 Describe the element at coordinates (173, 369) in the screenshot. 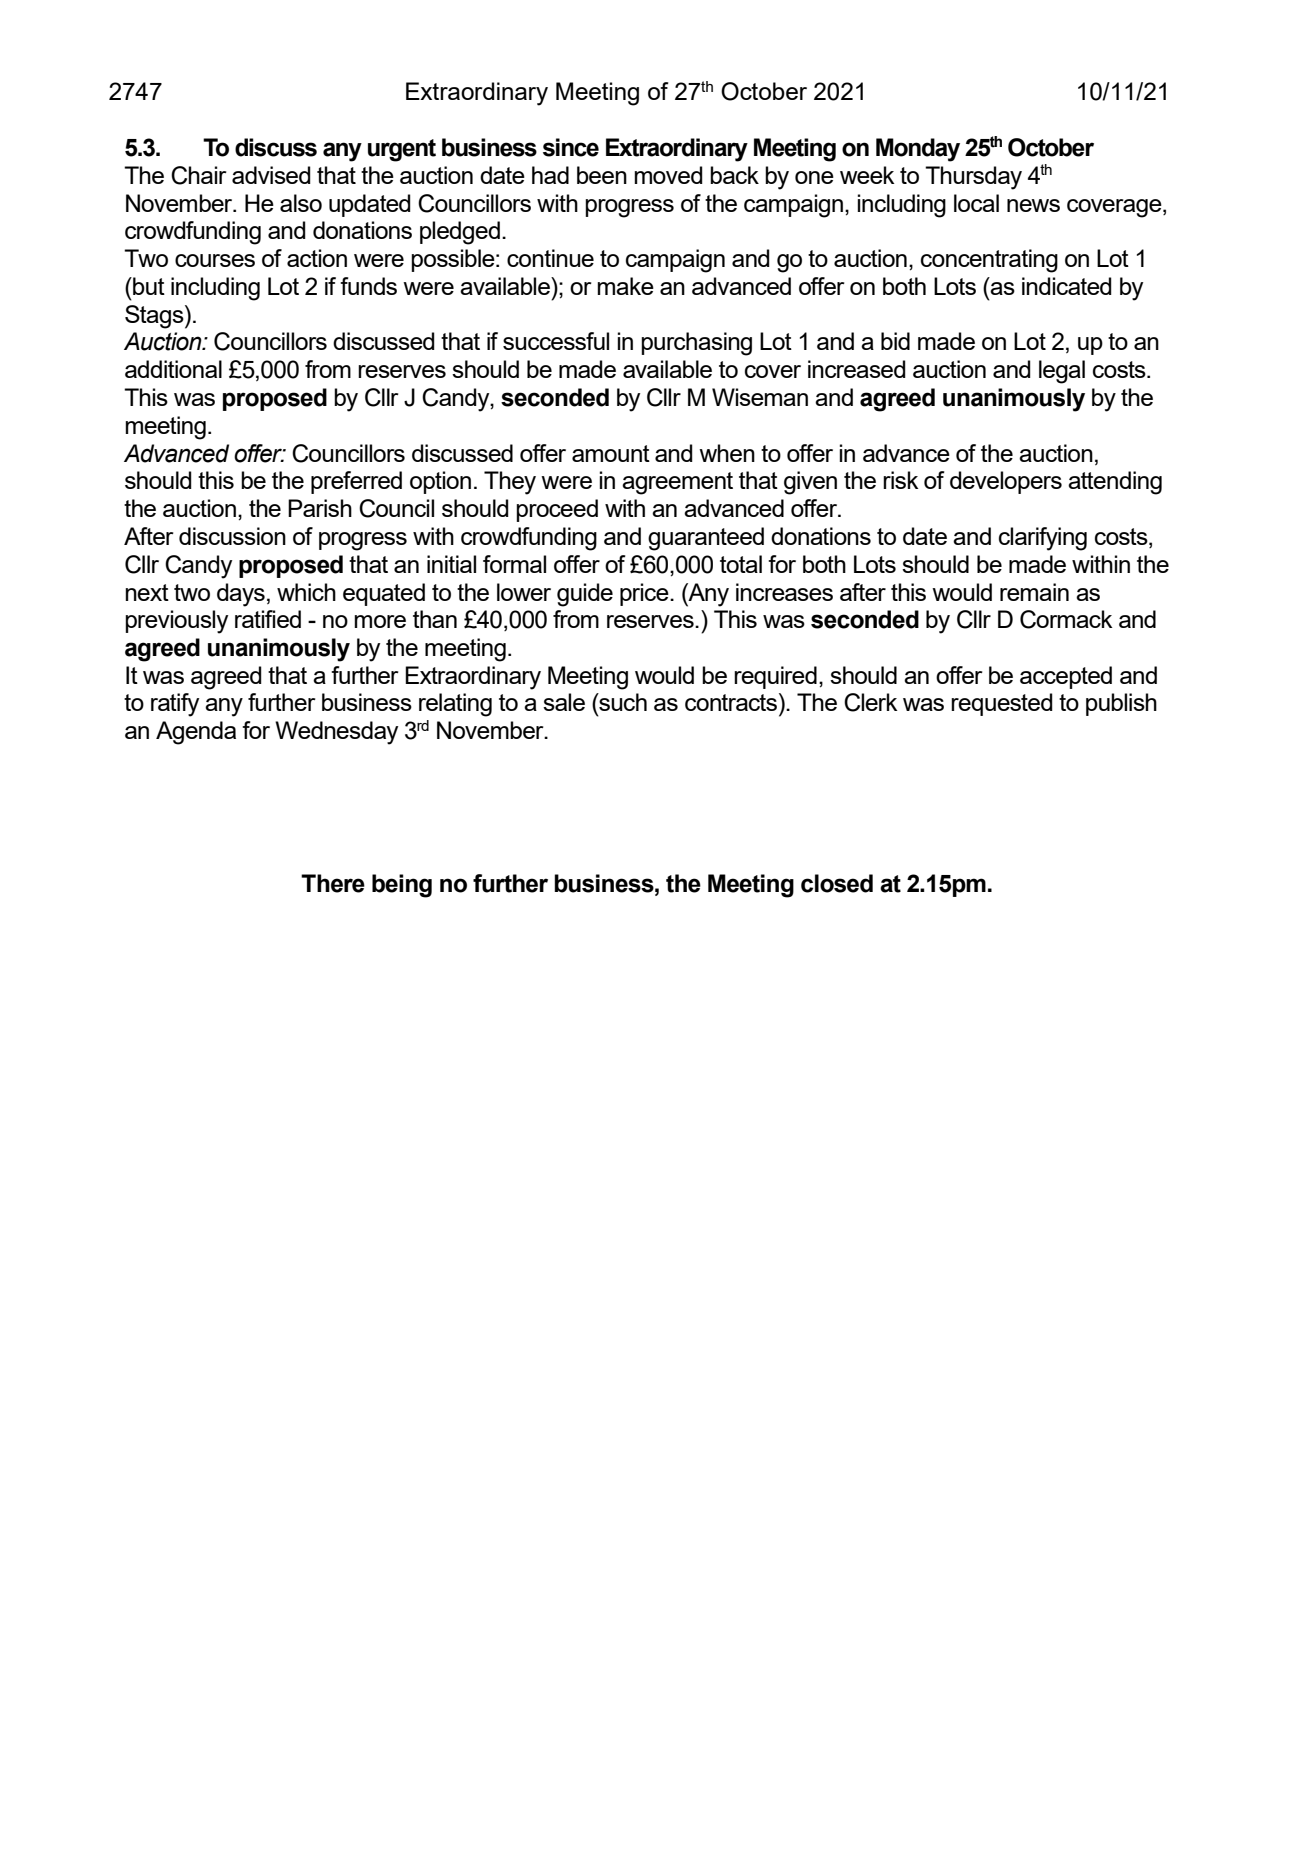

I see `additional` at that location.
